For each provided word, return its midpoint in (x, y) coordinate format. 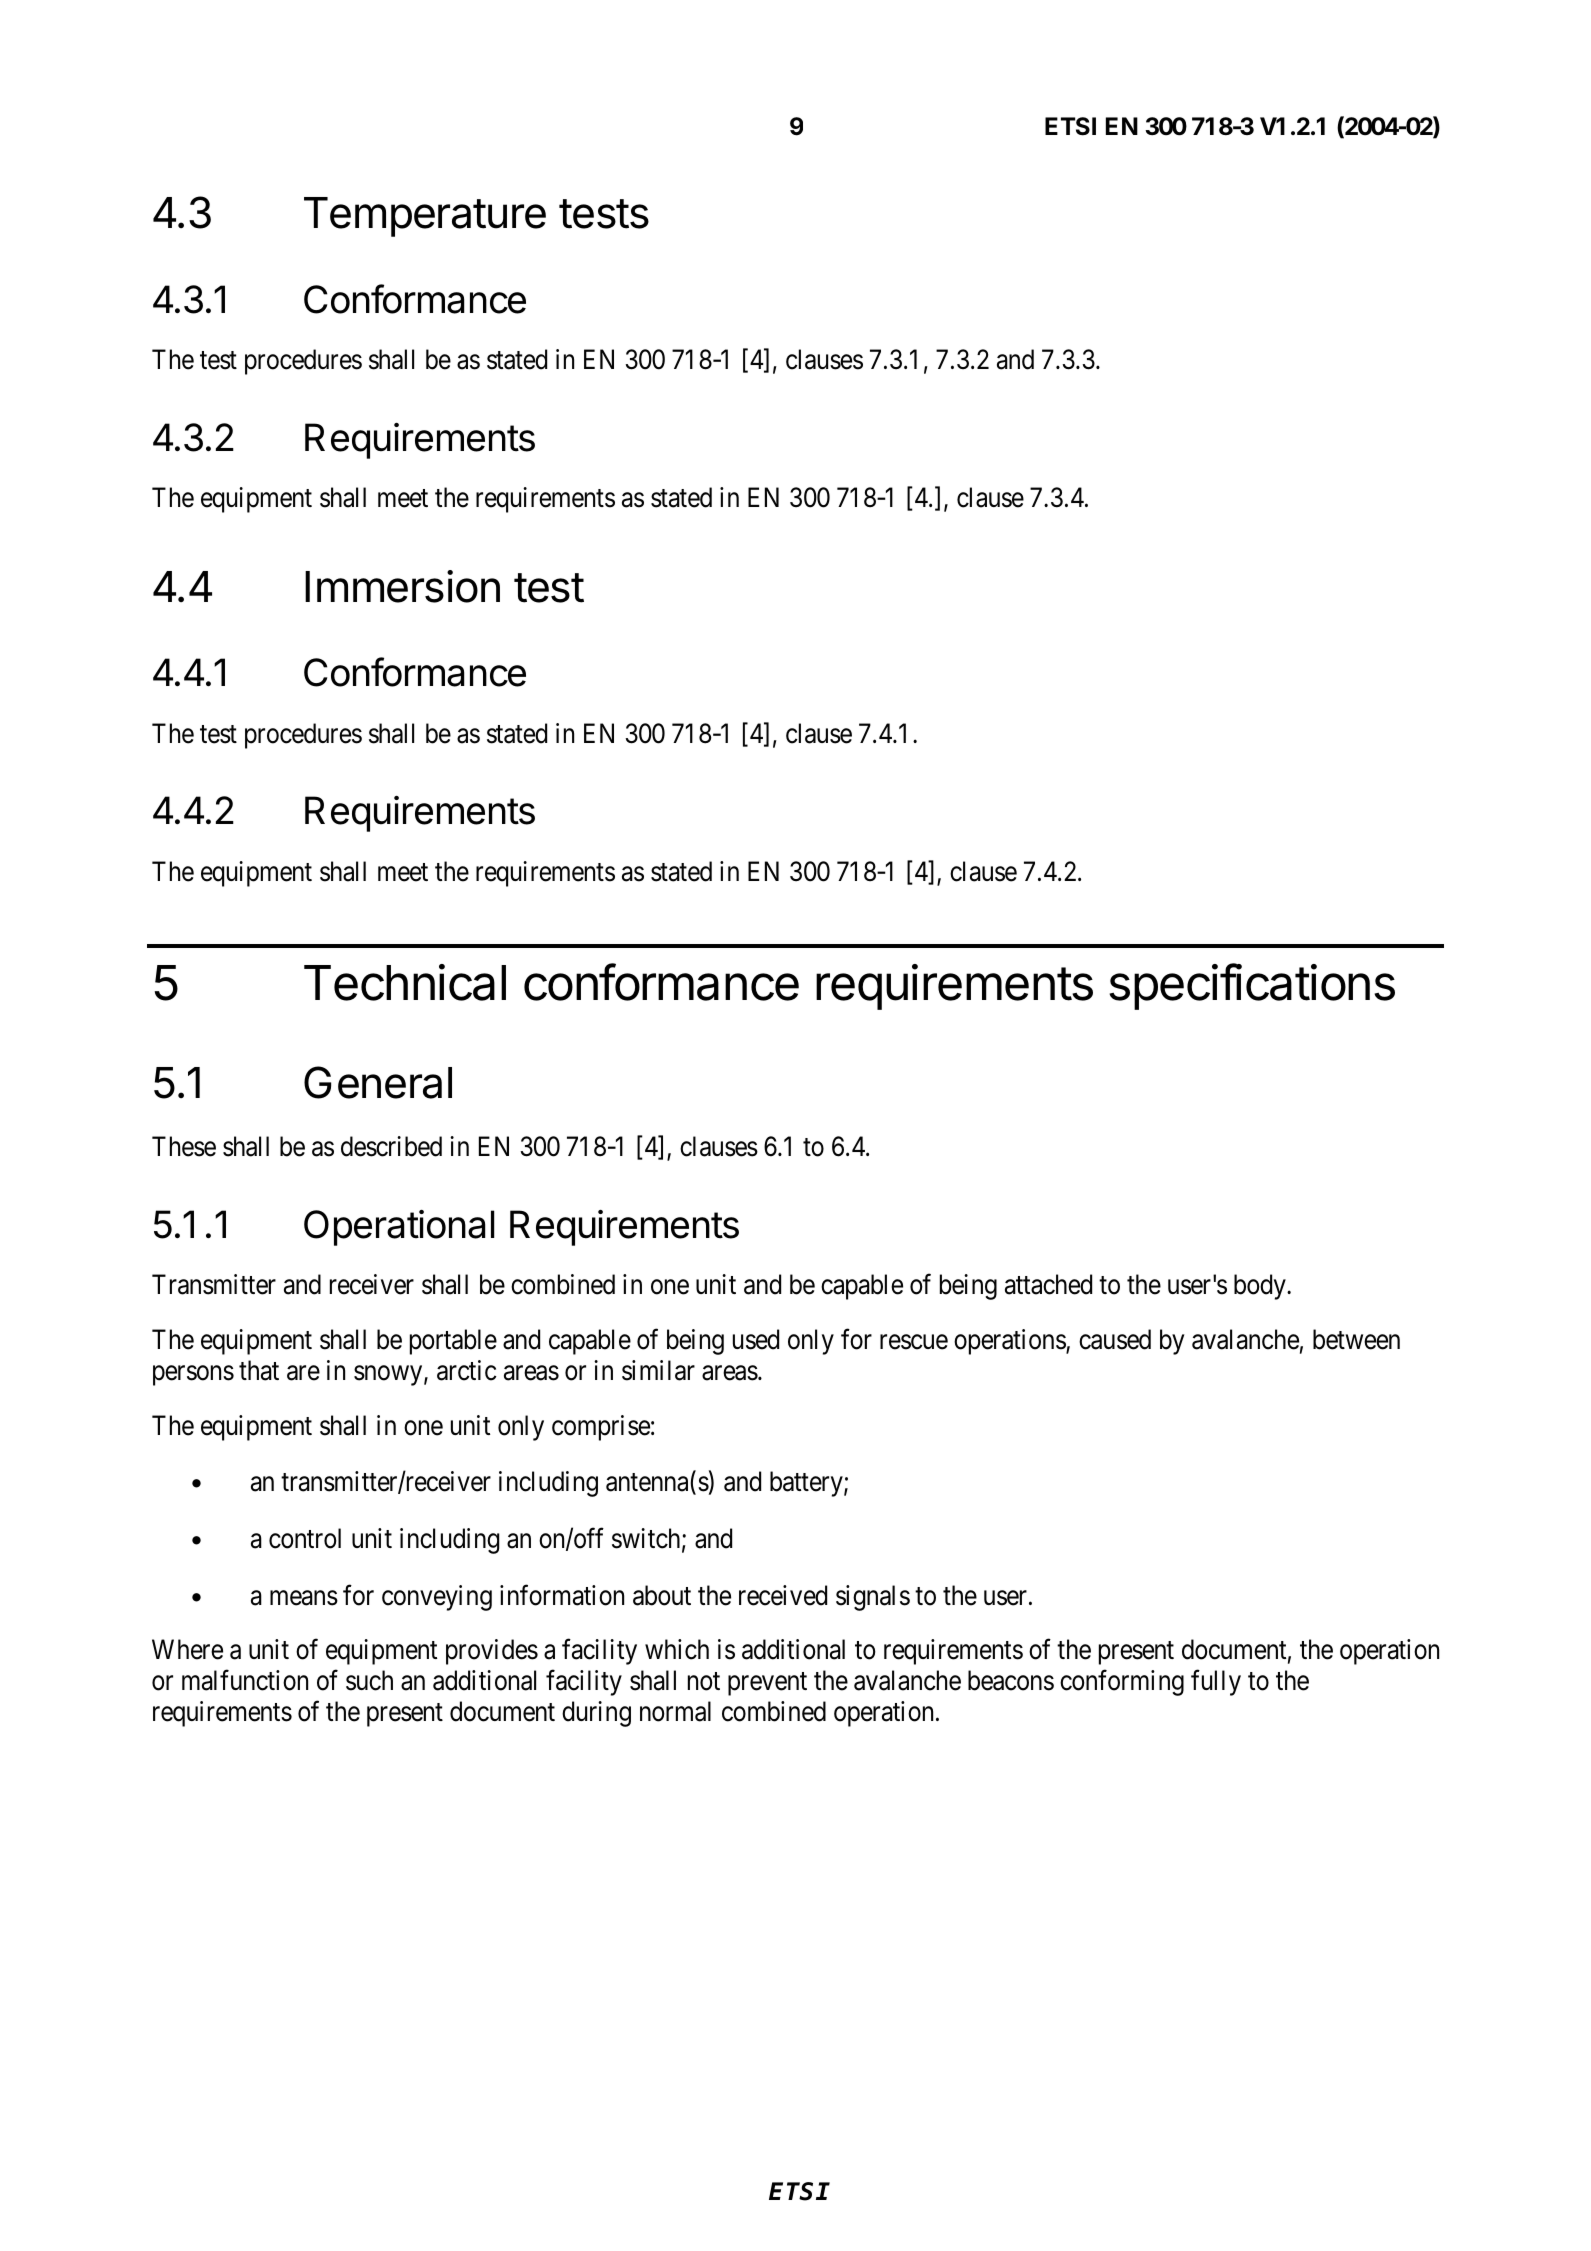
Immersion (402, 586)
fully (1216, 1683)
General (378, 1082)
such (369, 1680)
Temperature (425, 217)
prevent (767, 1684)
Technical (405, 982)
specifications (1252, 986)
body (1261, 1287)
